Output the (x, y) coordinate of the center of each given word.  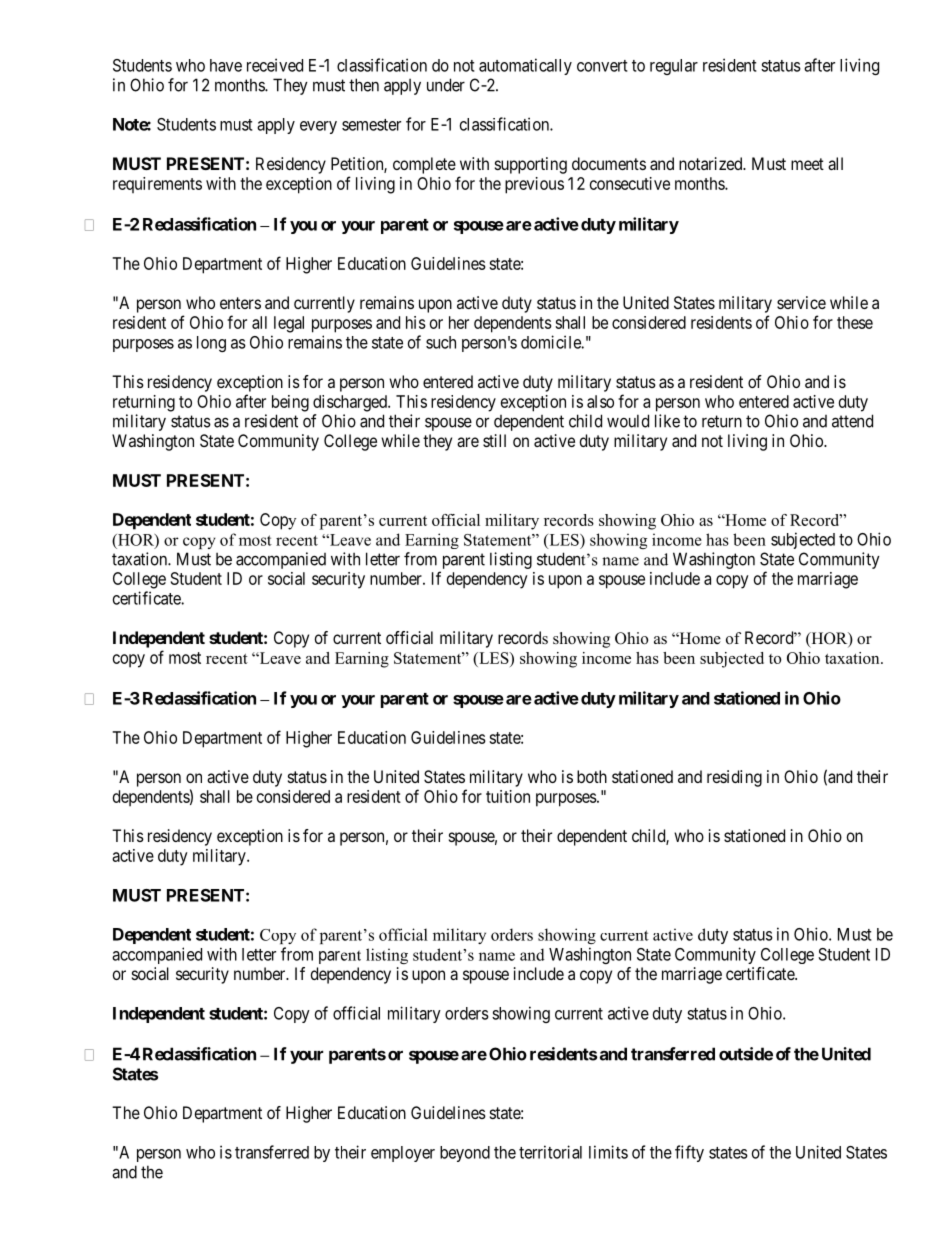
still (494, 440)
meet (807, 164)
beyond (465, 1154)
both (592, 776)
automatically (525, 66)
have (226, 65)
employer (403, 1154)
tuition (508, 796)
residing (734, 778)
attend (852, 421)
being (290, 403)
